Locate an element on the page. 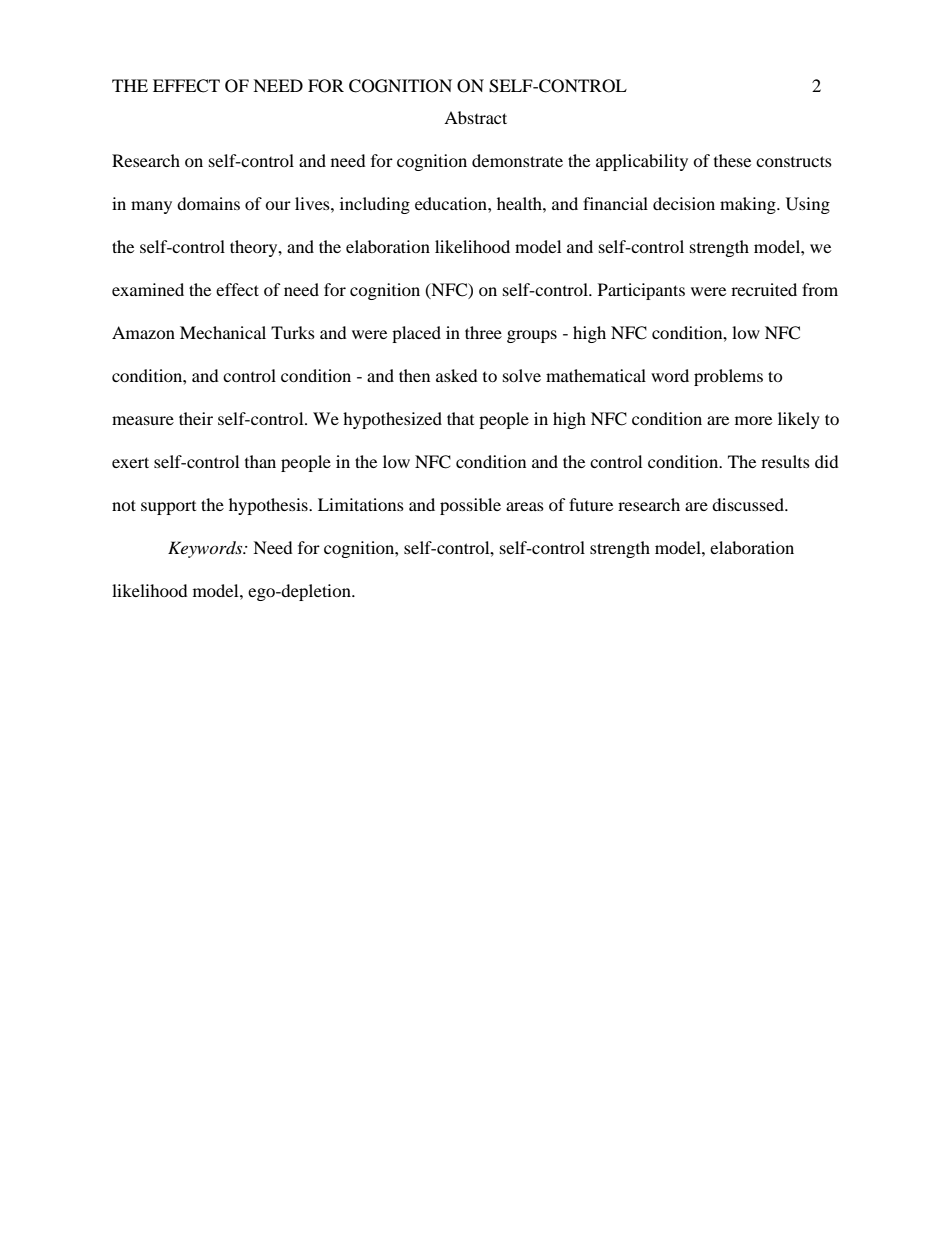 The width and height of the page is (952, 1233). possible is located at coordinates (470, 506).
